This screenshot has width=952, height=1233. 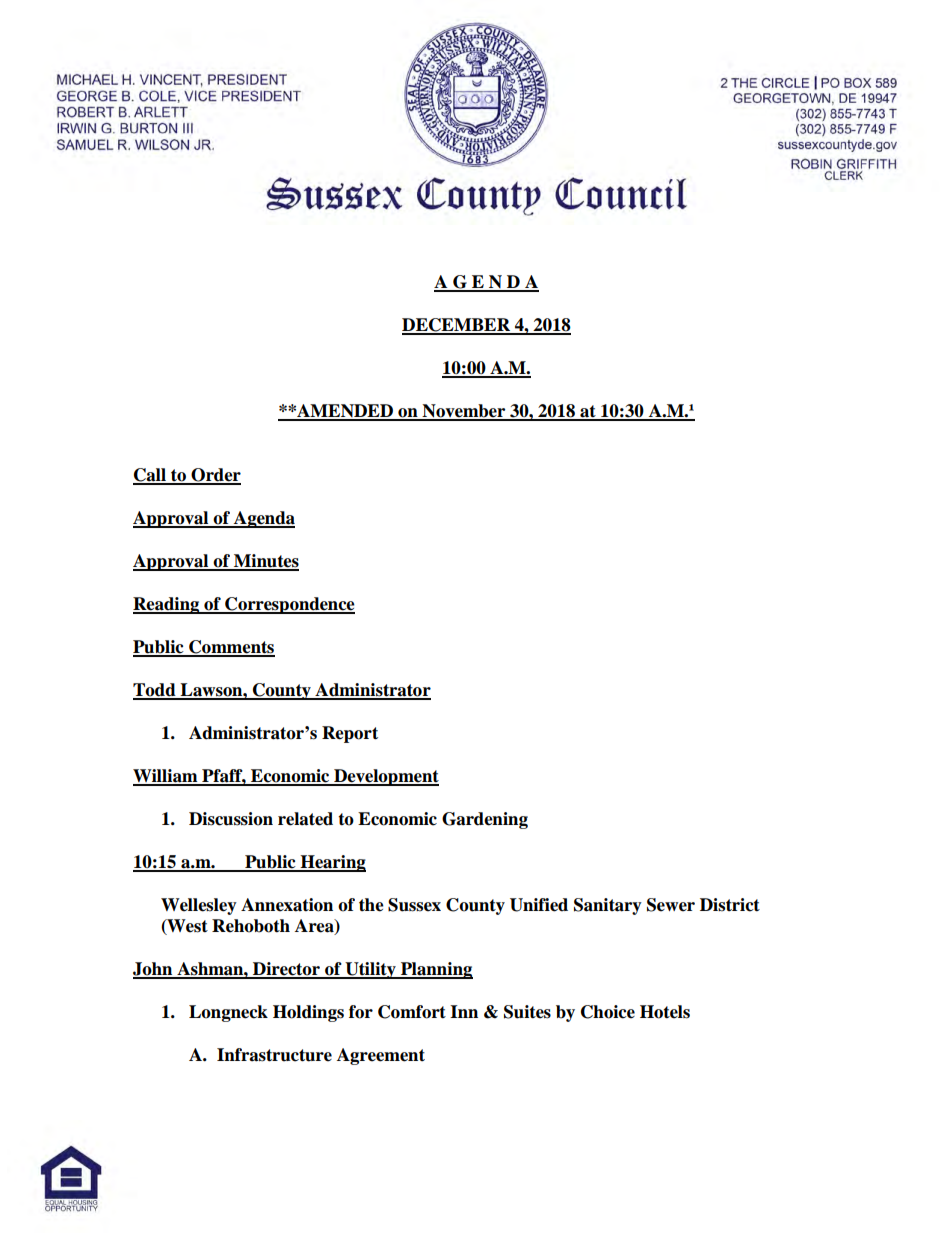 What do you see at coordinates (485, 820) in the screenshot?
I see `Gardening` at bounding box center [485, 820].
